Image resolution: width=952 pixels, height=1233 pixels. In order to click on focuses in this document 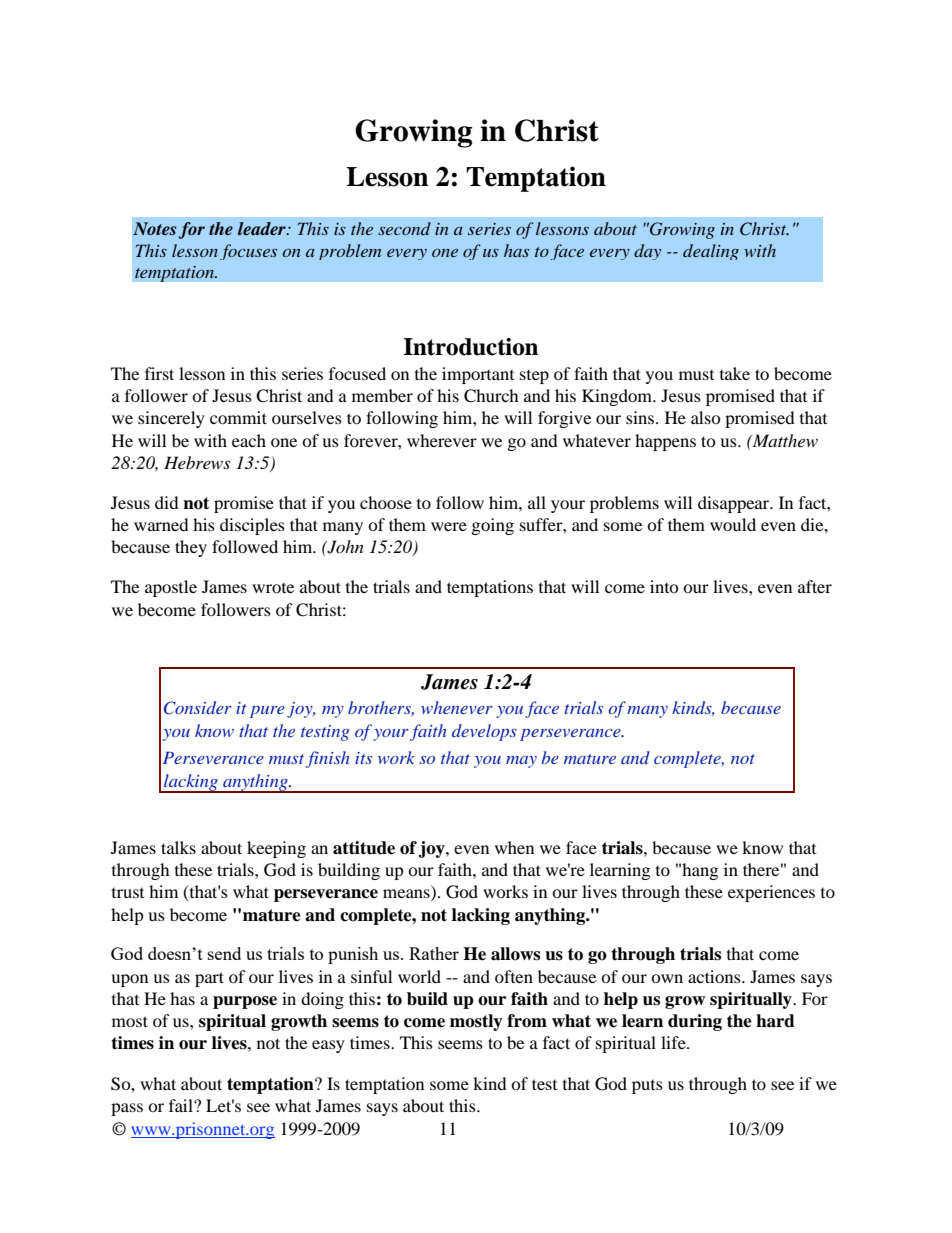, I will do `click(248, 252)`.
